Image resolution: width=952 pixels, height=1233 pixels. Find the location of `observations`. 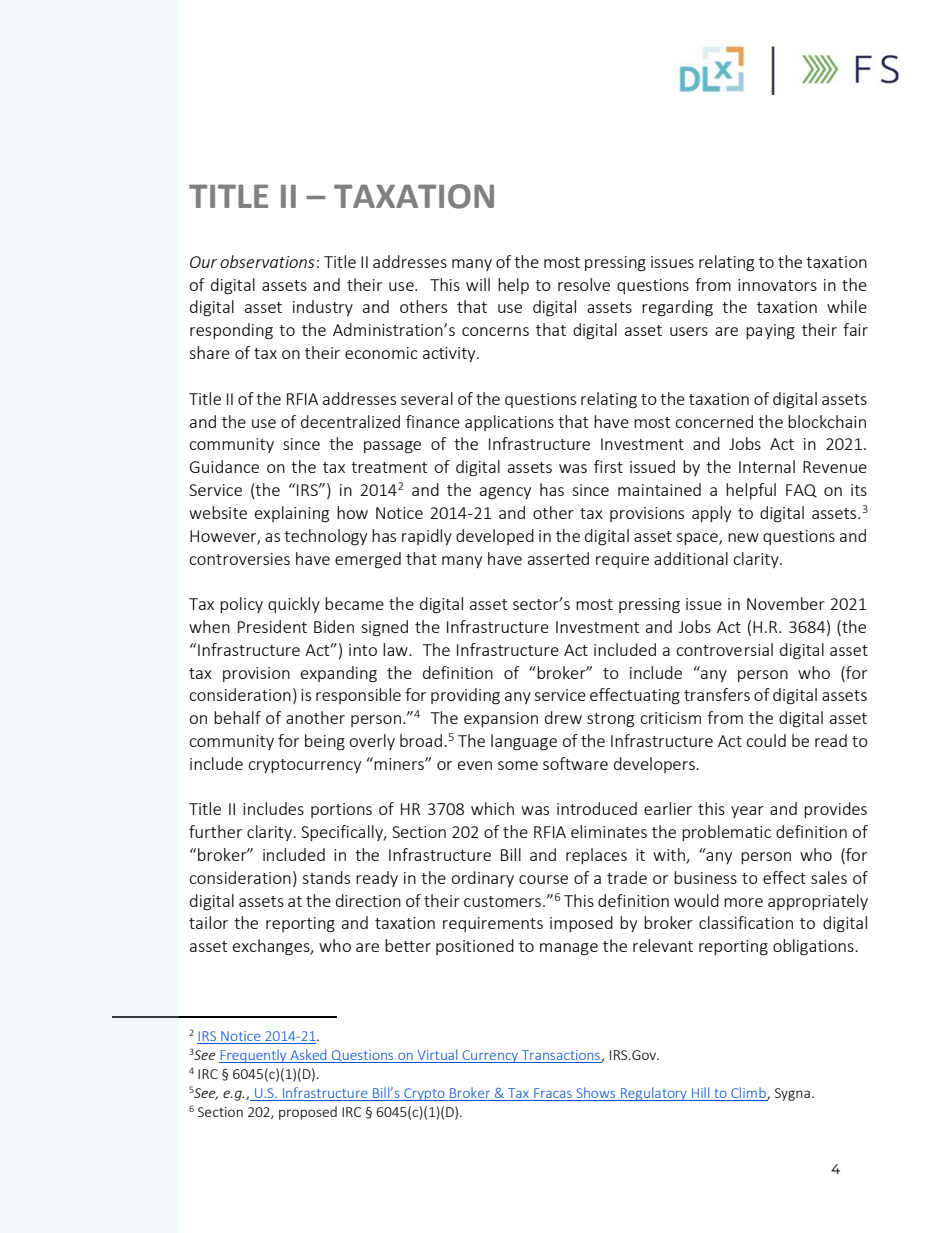

observations is located at coordinates (267, 261).
